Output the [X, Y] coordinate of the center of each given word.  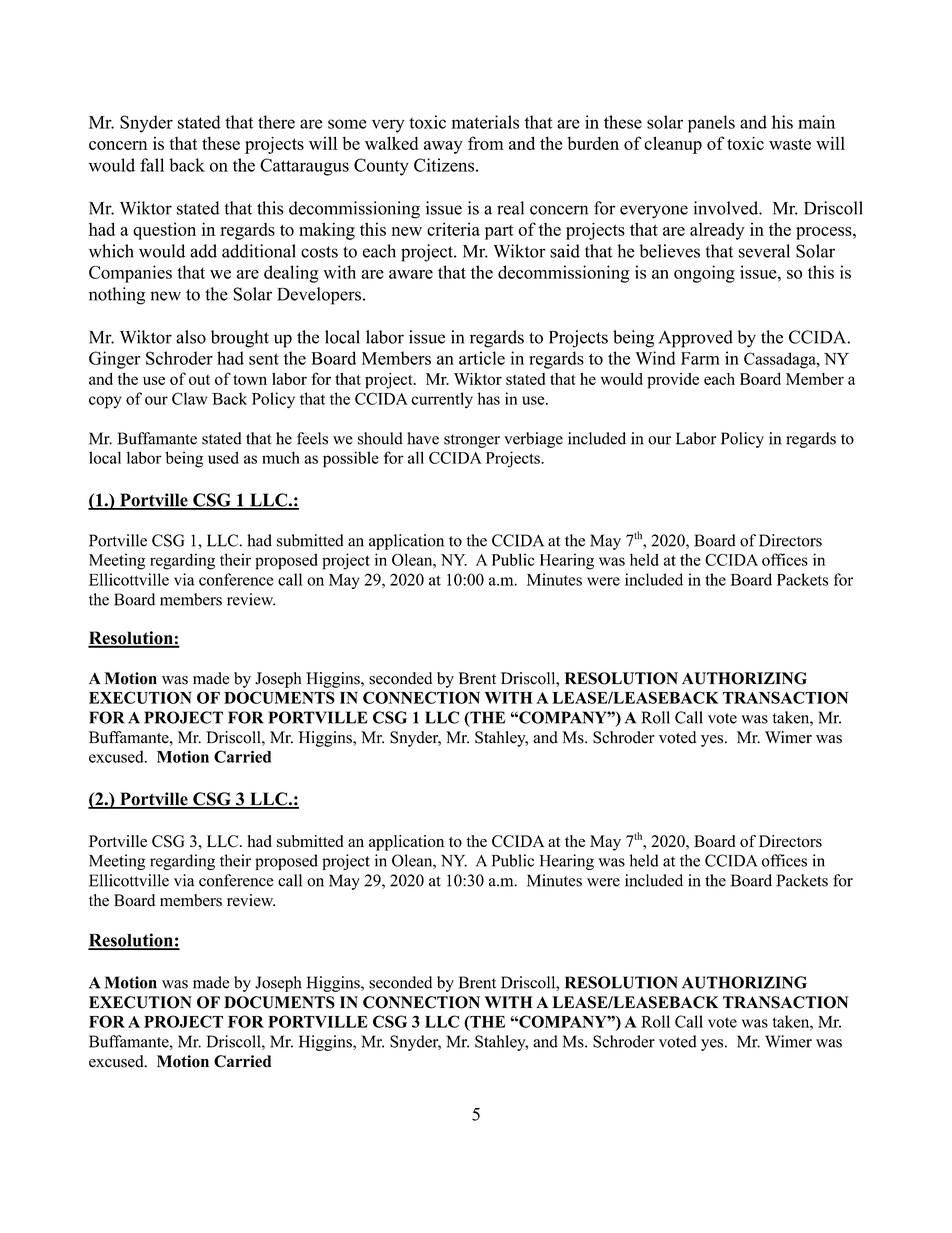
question [164, 231]
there [276, 122]
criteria [453, 229]
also [191, 337]
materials [485, 122]
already [717, 231]
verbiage [533, 440]
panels [711, 124]
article [482, 358]
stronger [472, 441]
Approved [695, 339]
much [281, 457]
